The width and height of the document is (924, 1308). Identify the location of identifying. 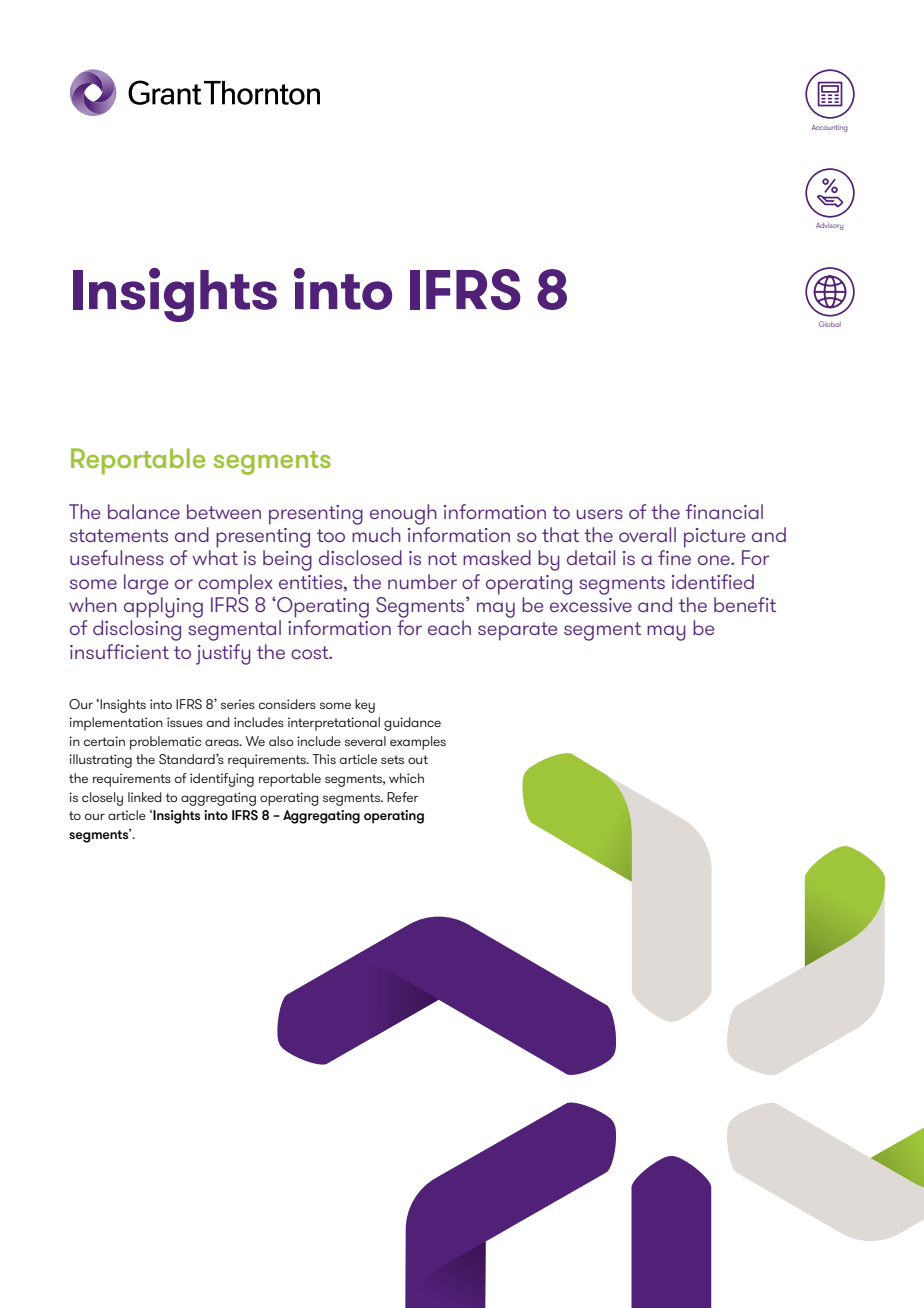
(222, 780).
